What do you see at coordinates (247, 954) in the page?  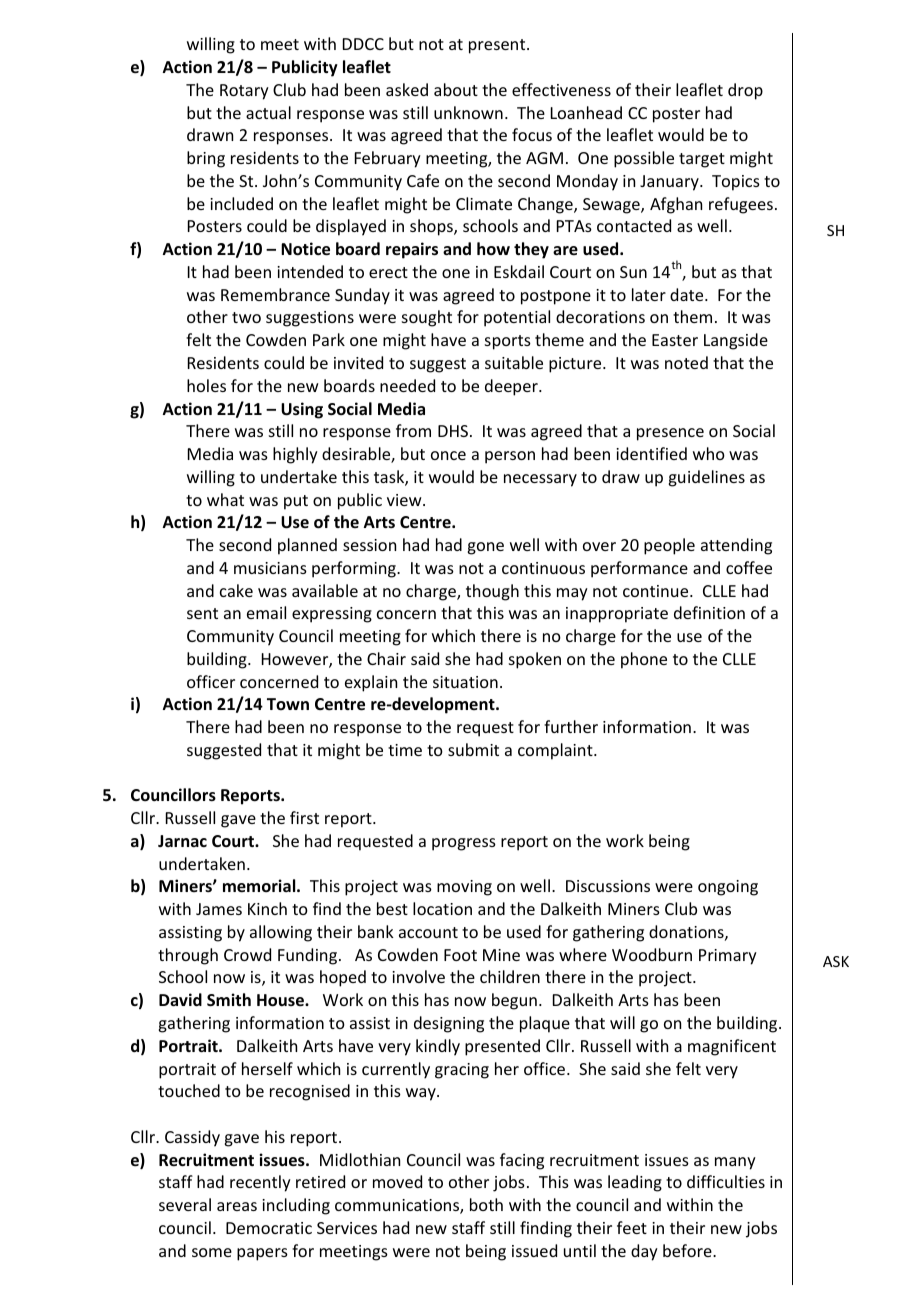 I see `Crowd` at bounding box center [247, 954].
